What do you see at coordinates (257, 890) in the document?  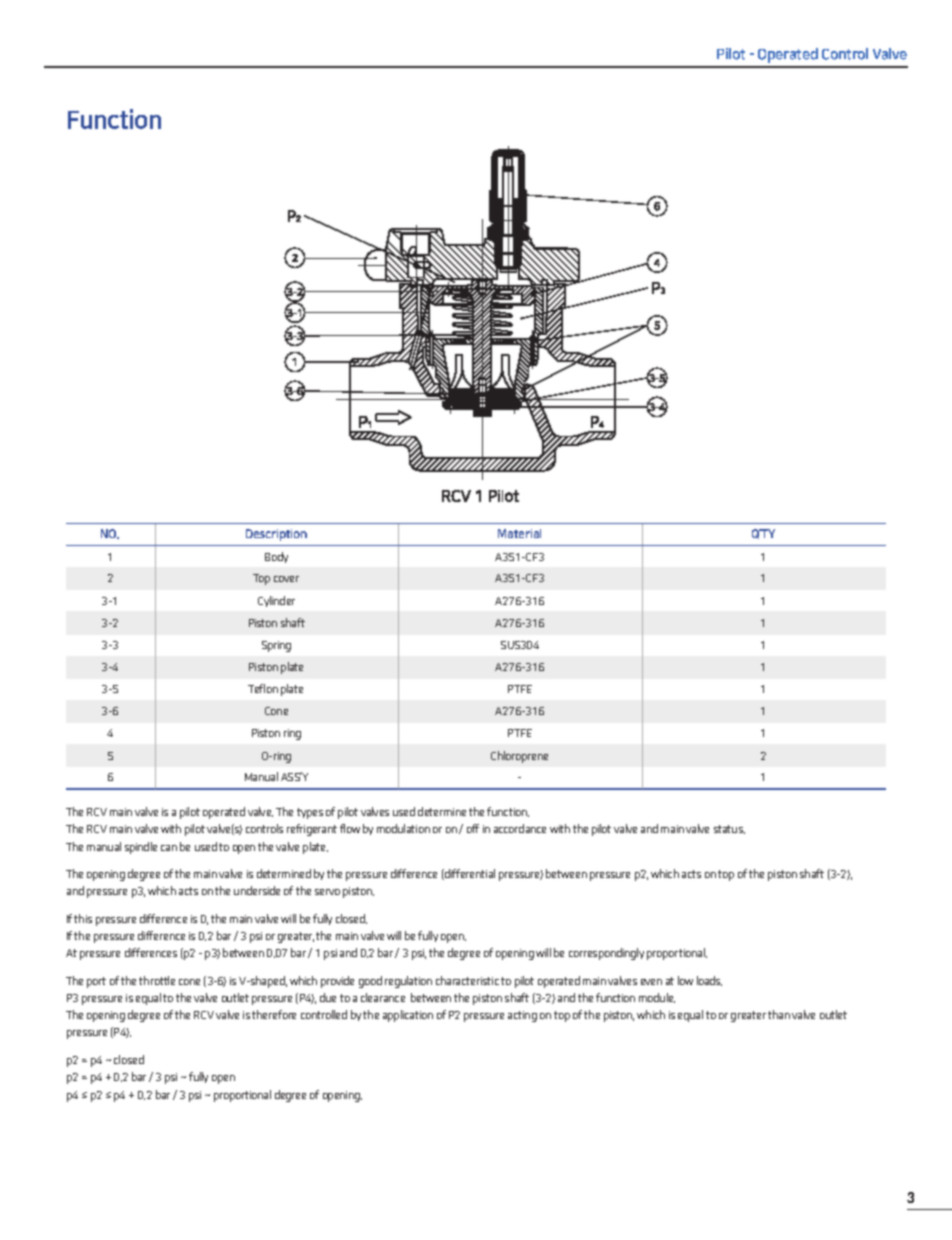 I see `underside` at bounding box center [257, 890].
